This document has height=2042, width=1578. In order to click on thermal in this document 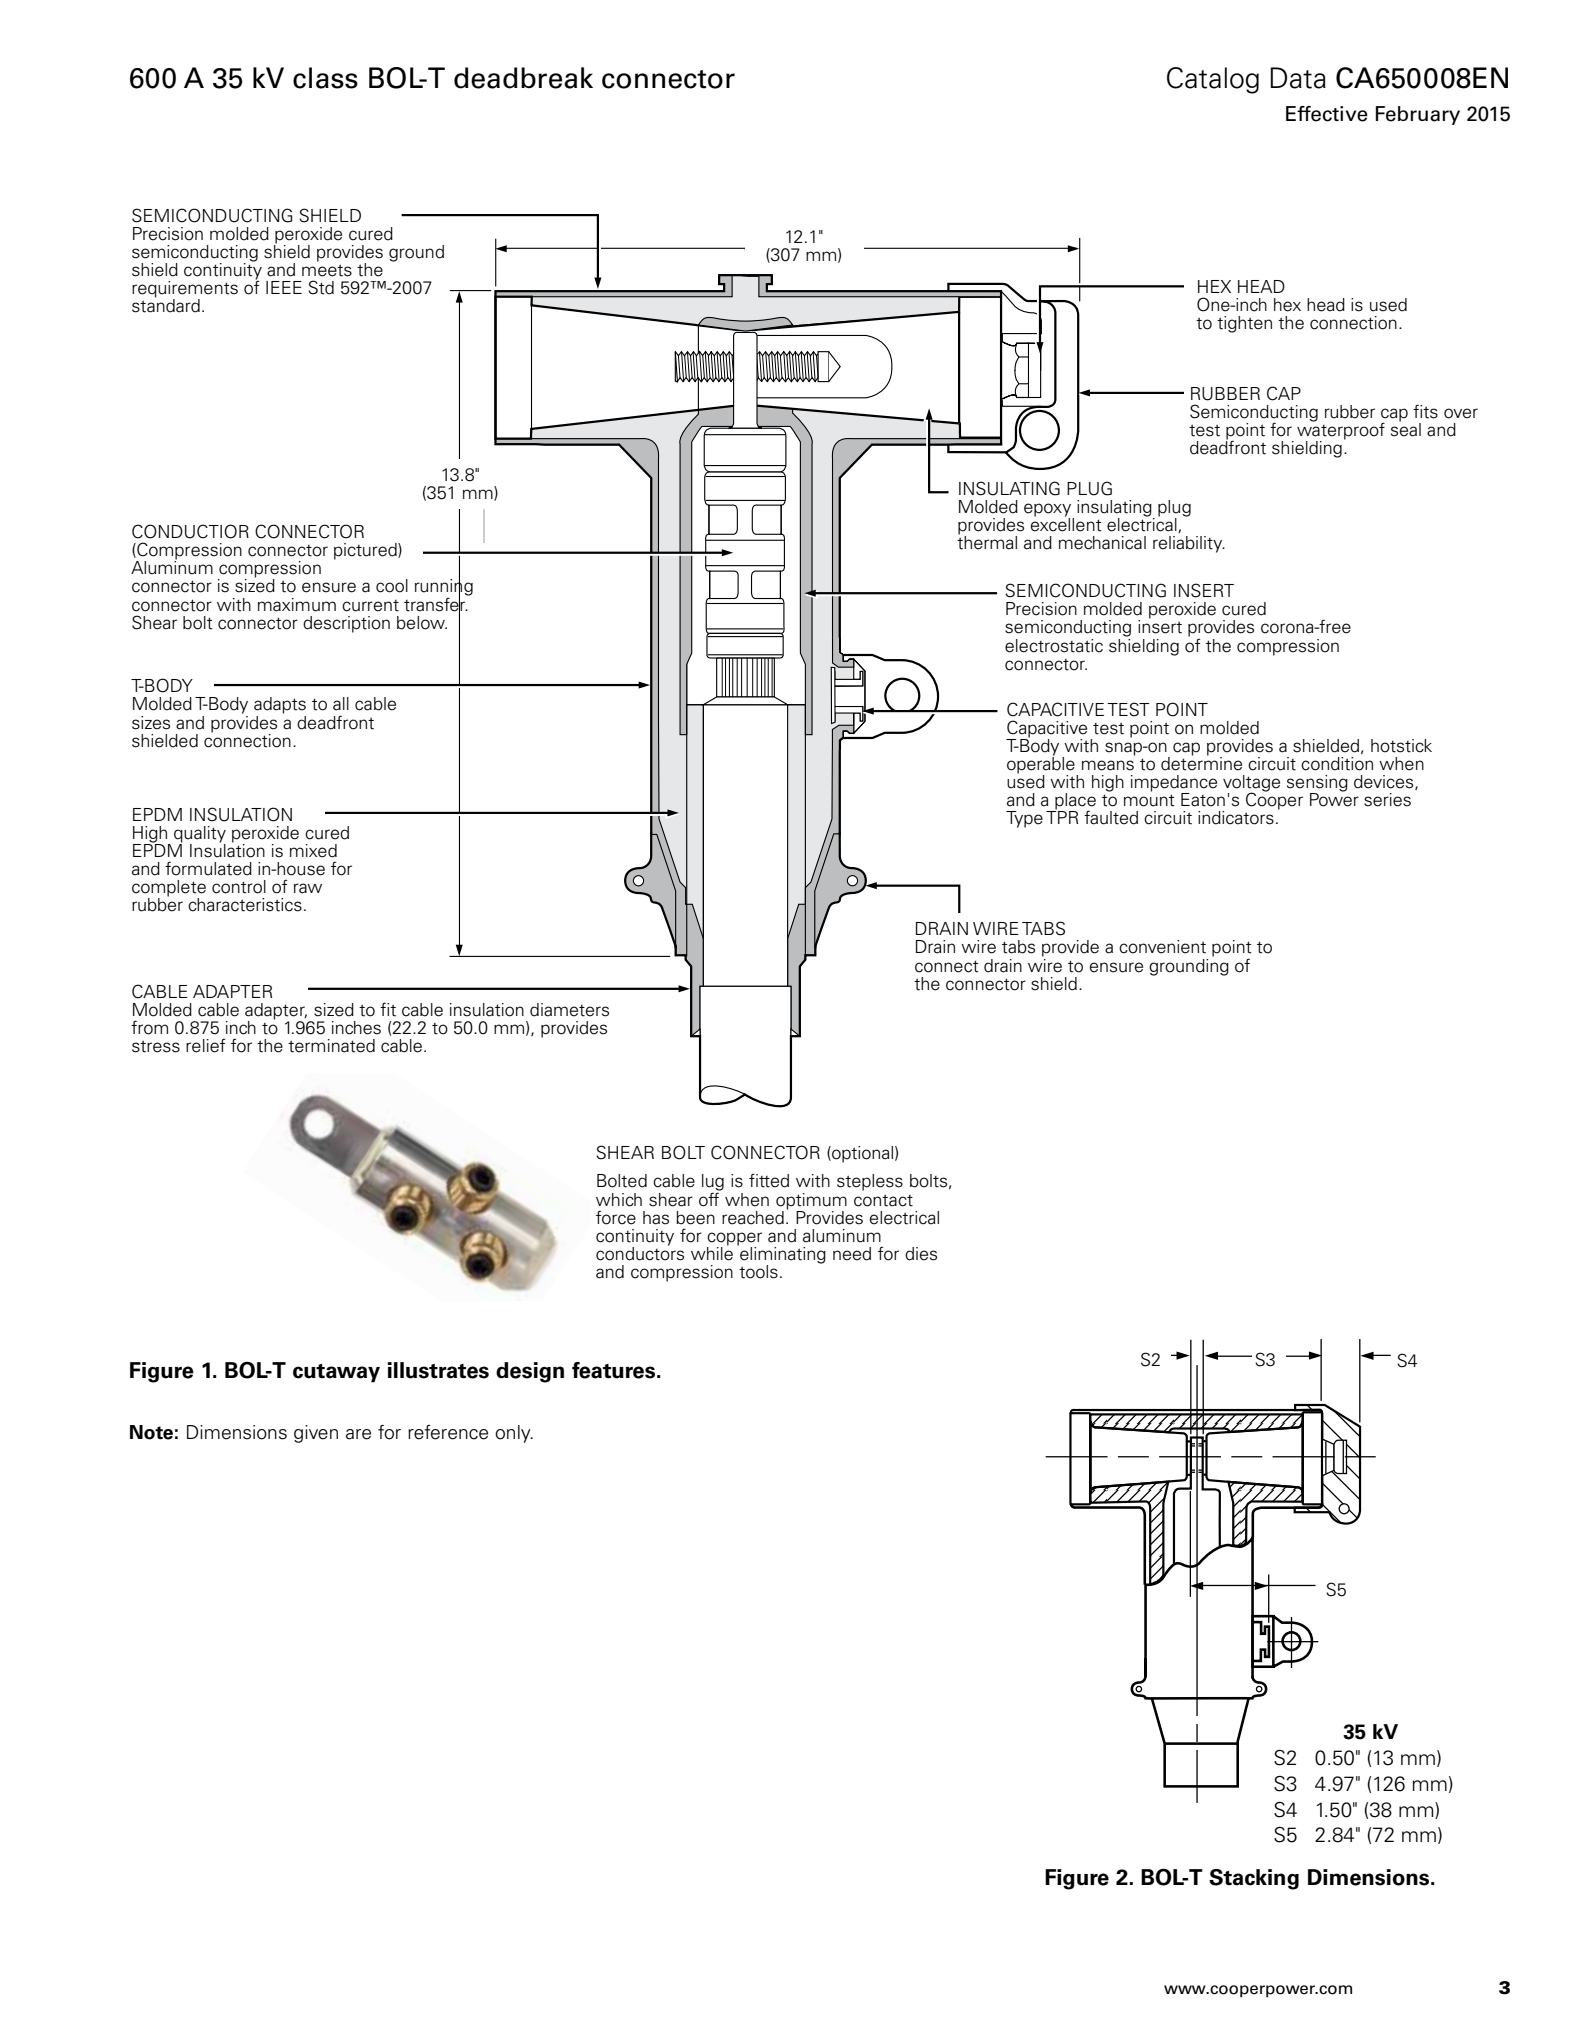, I will do `click(987, 541)`.
